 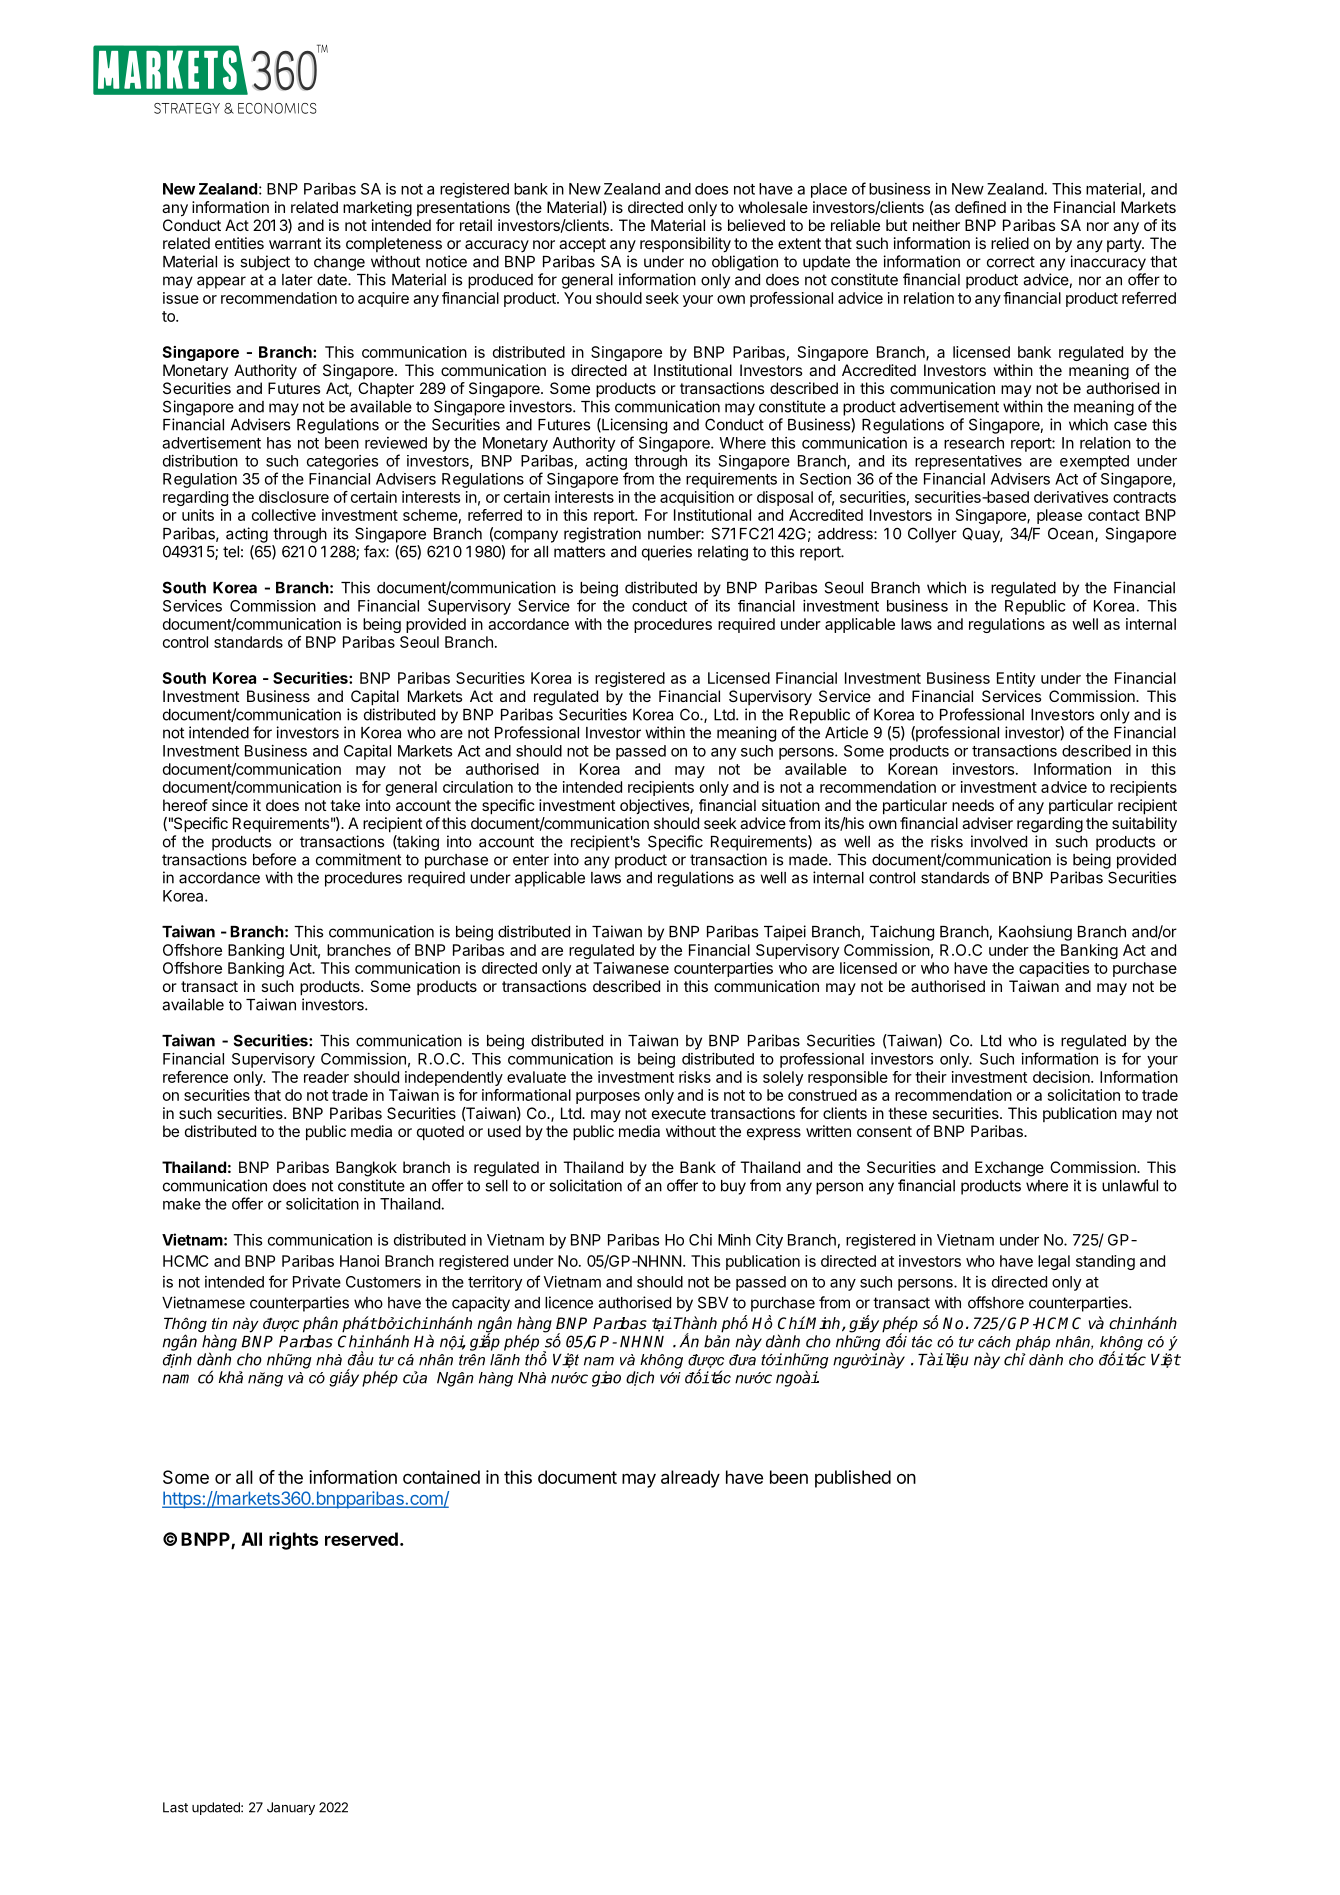 What do you see at coordinates (293, 1541) in the image?
I see `rights` at bounding box center [293, 1541].
